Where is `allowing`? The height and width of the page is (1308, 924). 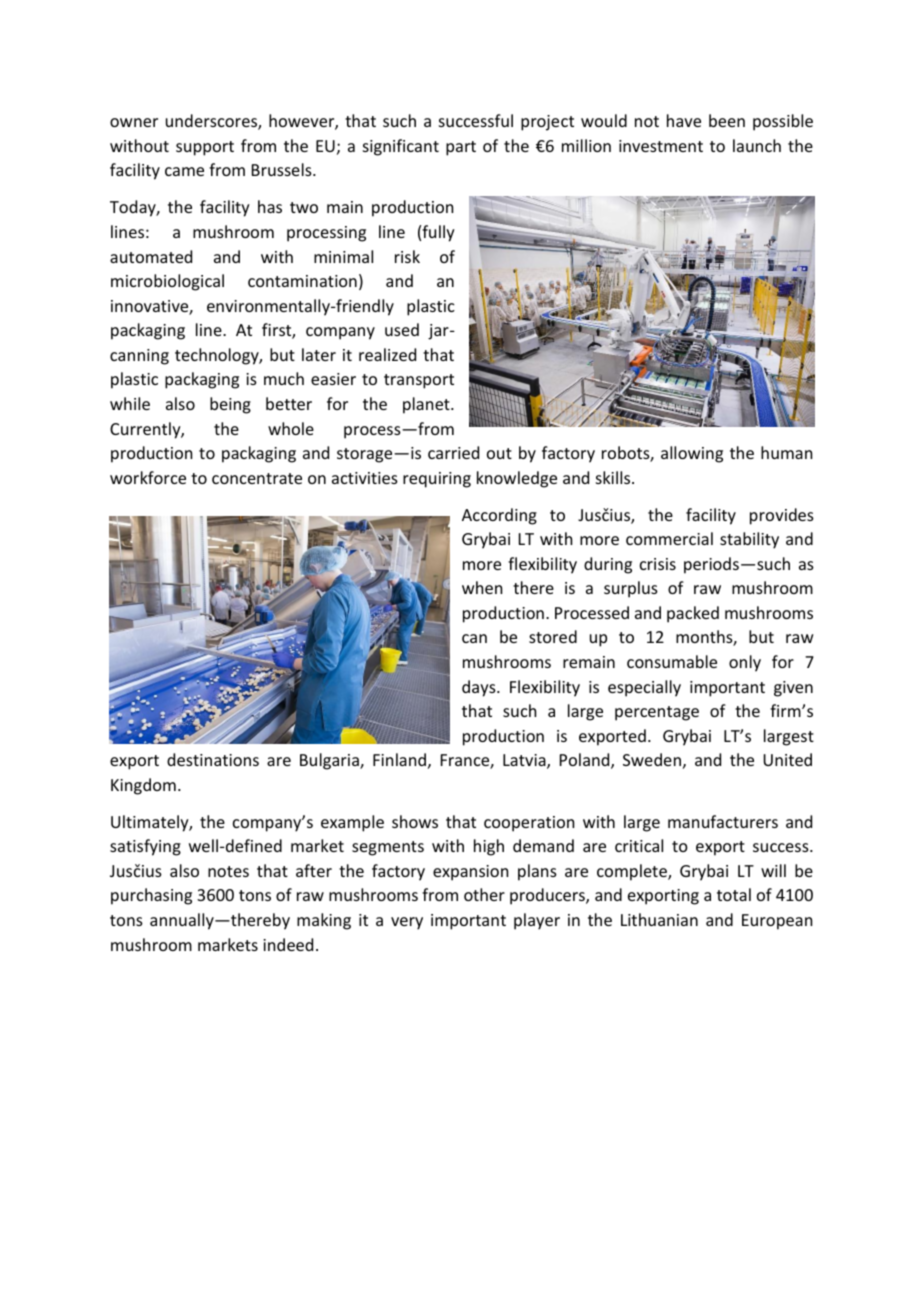 allowing is located at coordinates (692, 454).
